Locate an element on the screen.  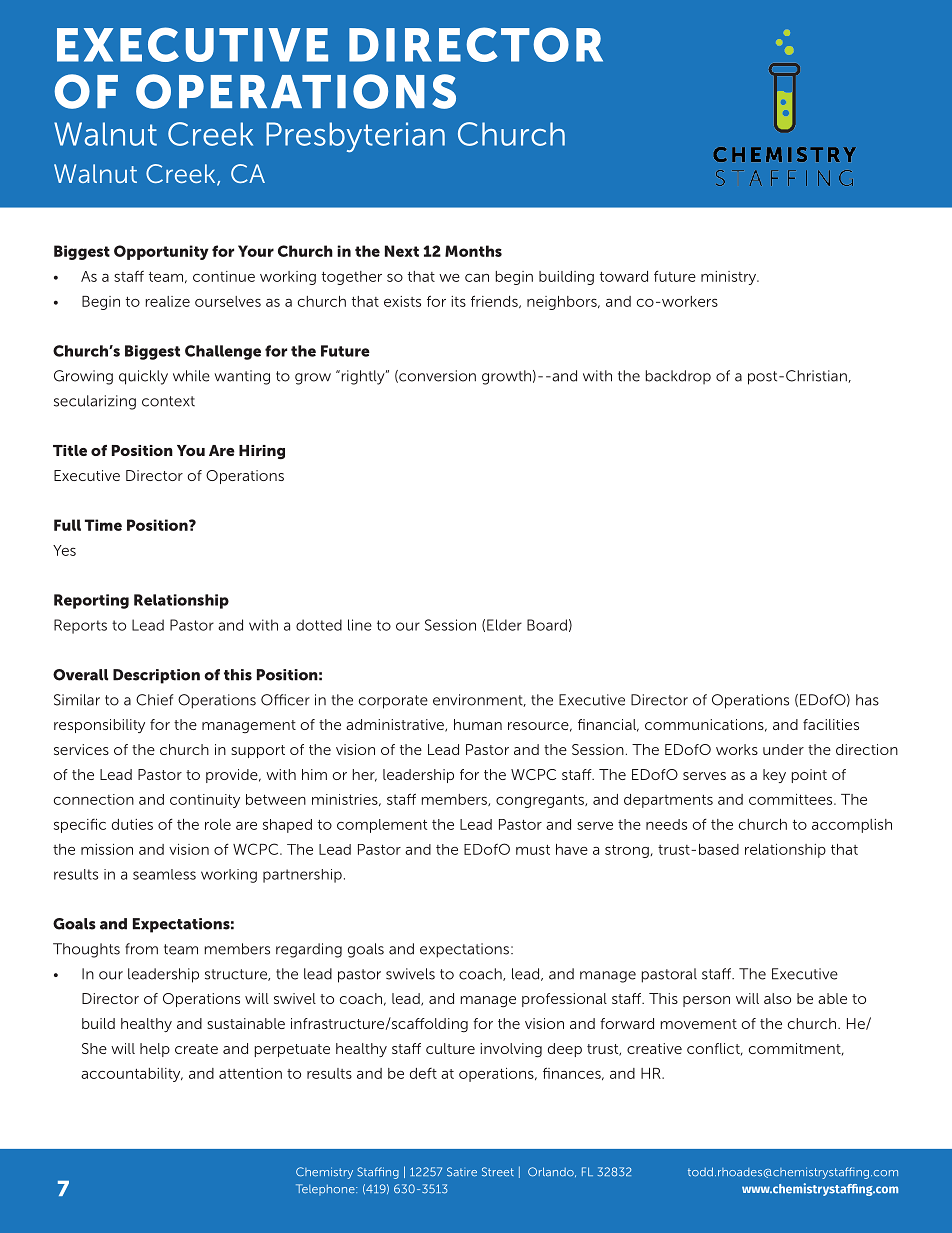
Time is located at coordinates (103, 525).
